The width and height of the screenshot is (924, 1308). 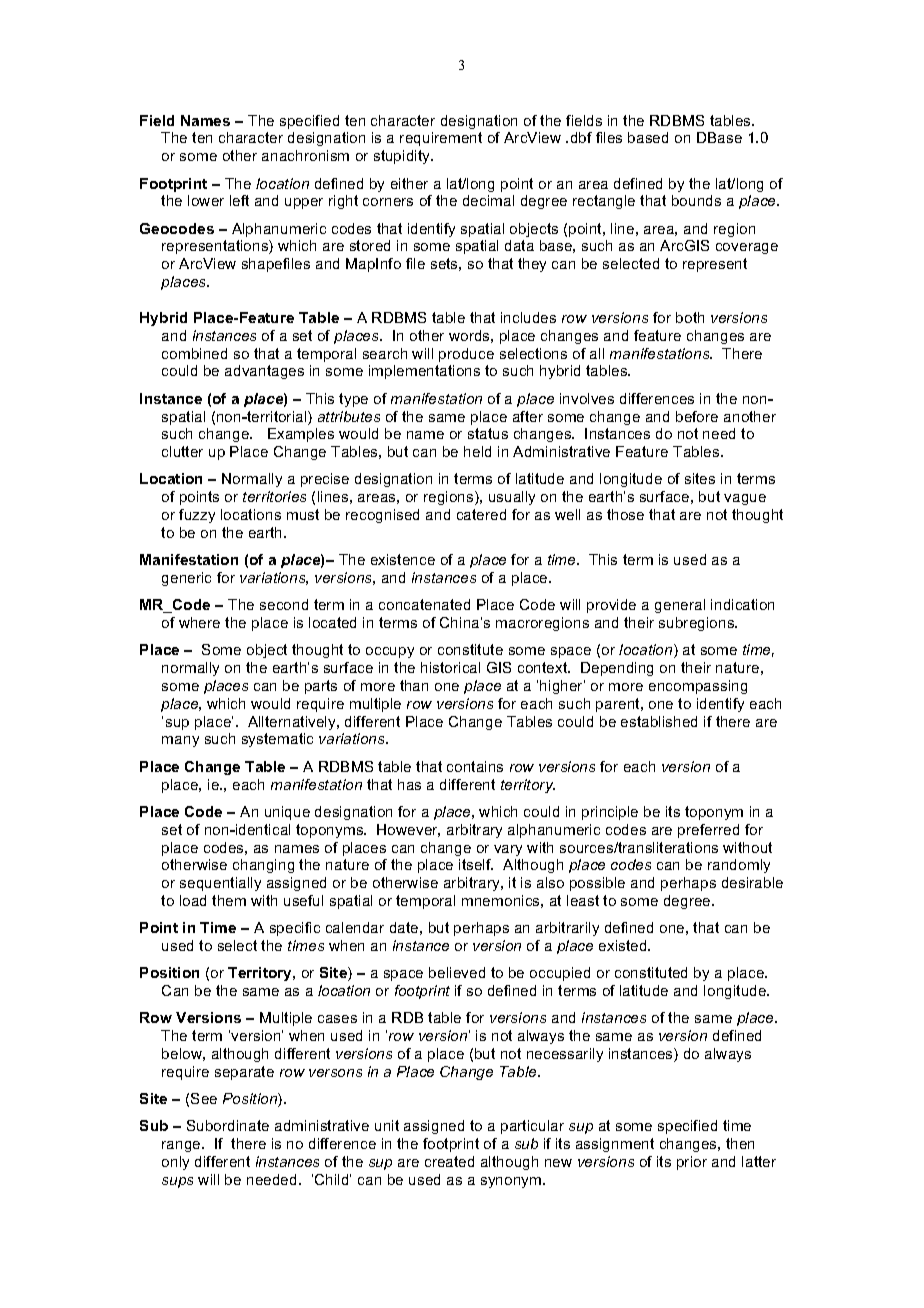 What do you see at coordinates (287, 813) in the screenshot?
I see `unique` at bounding box center [287, 813].
